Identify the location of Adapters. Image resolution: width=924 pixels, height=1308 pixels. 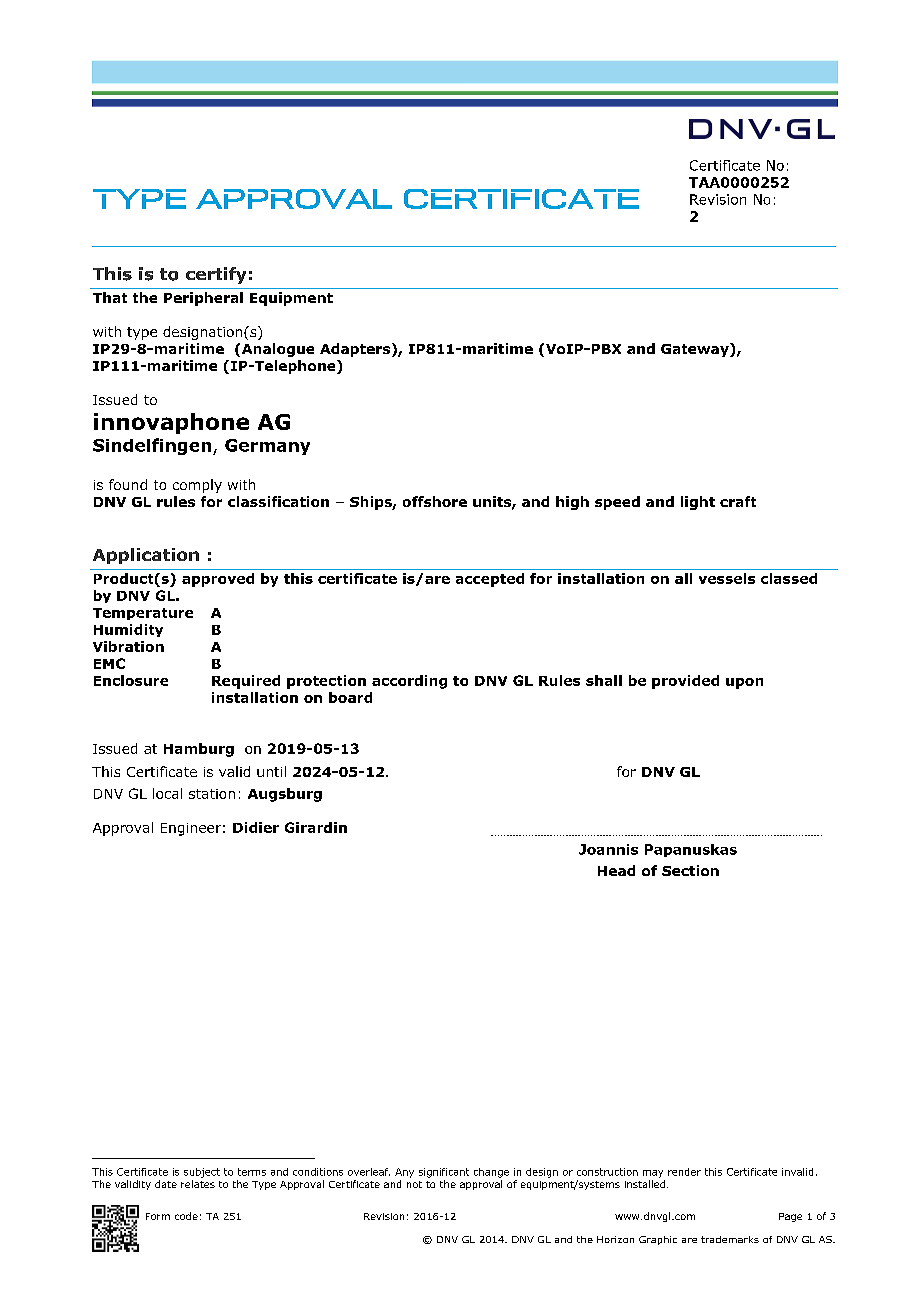
(355, 350).
